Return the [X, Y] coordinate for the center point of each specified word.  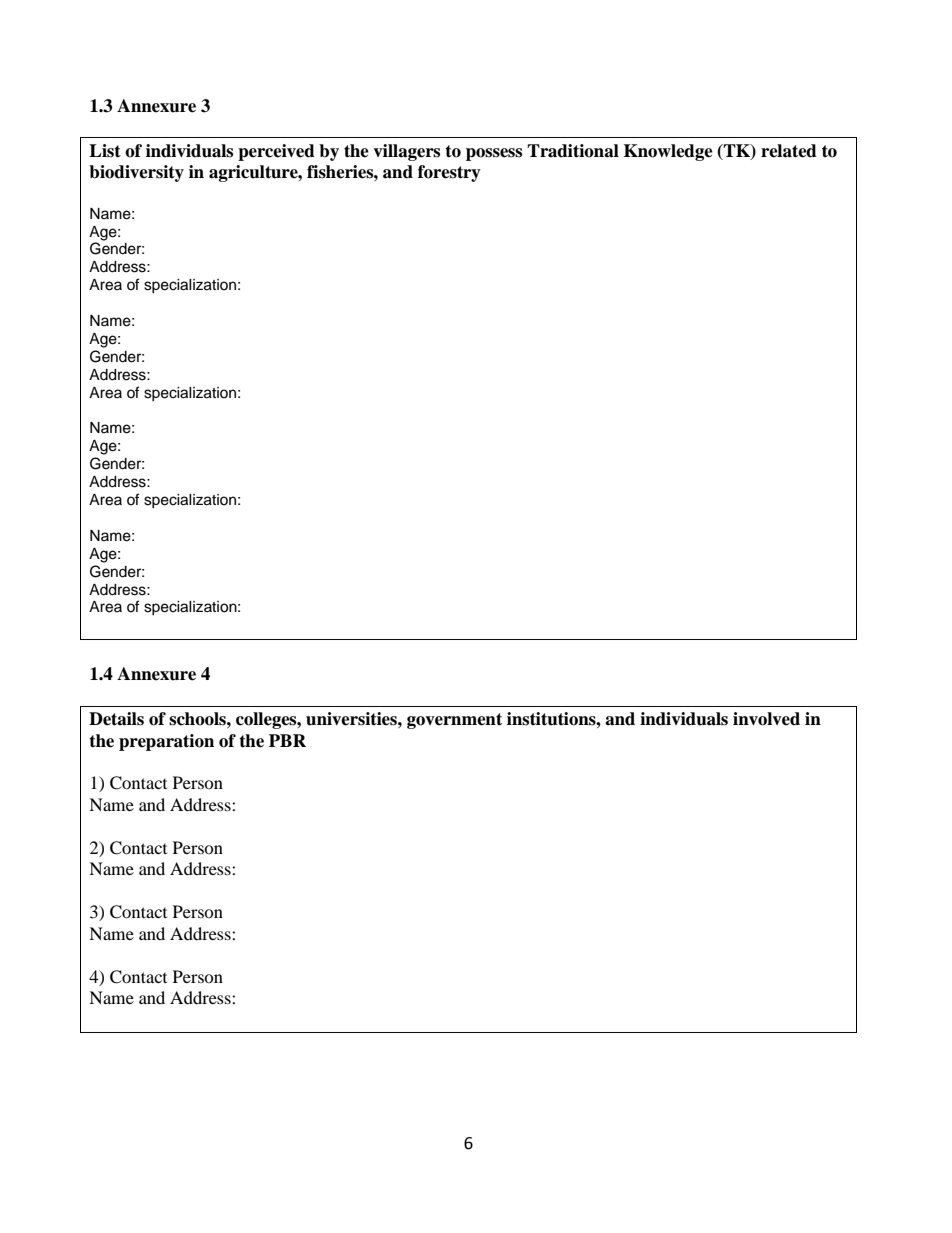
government [454, 721]
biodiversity [136, 173]
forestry [449, 173]
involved [766, 719]
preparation [166, 742]
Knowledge [668, 152]
